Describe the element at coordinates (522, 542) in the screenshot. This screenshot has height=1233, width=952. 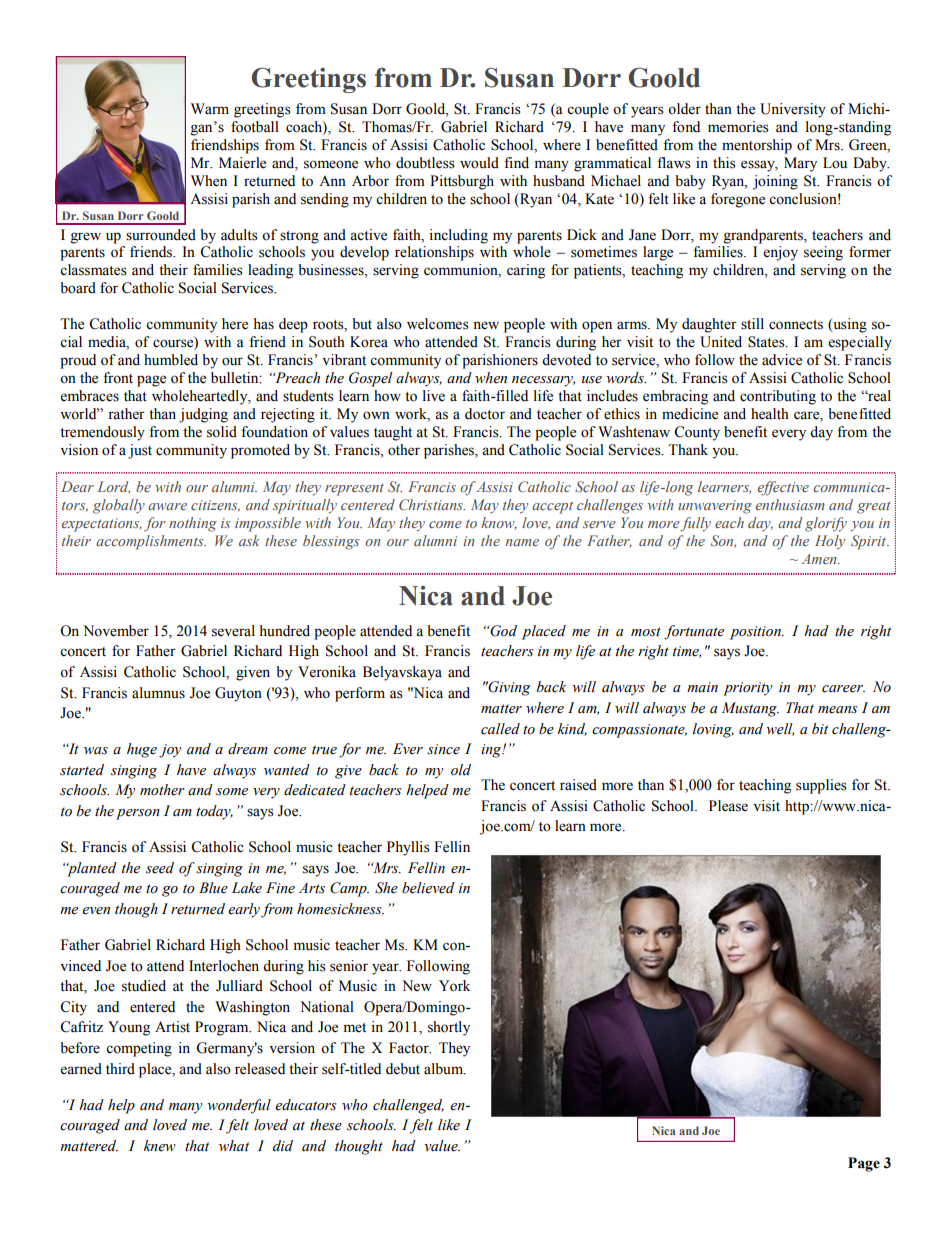
I see `name` at that location.
